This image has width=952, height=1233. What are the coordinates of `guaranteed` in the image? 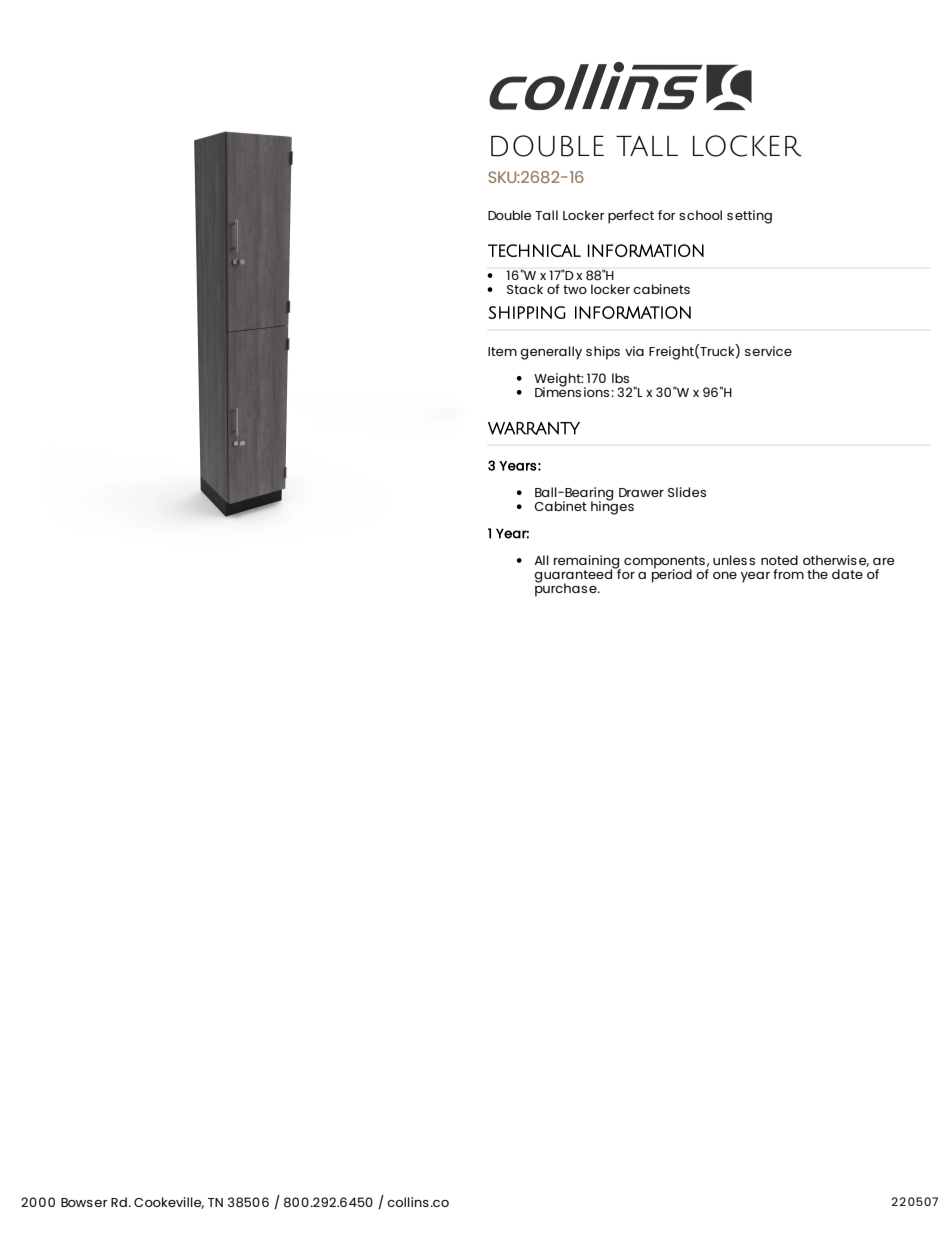 It's located at (574, 576).
